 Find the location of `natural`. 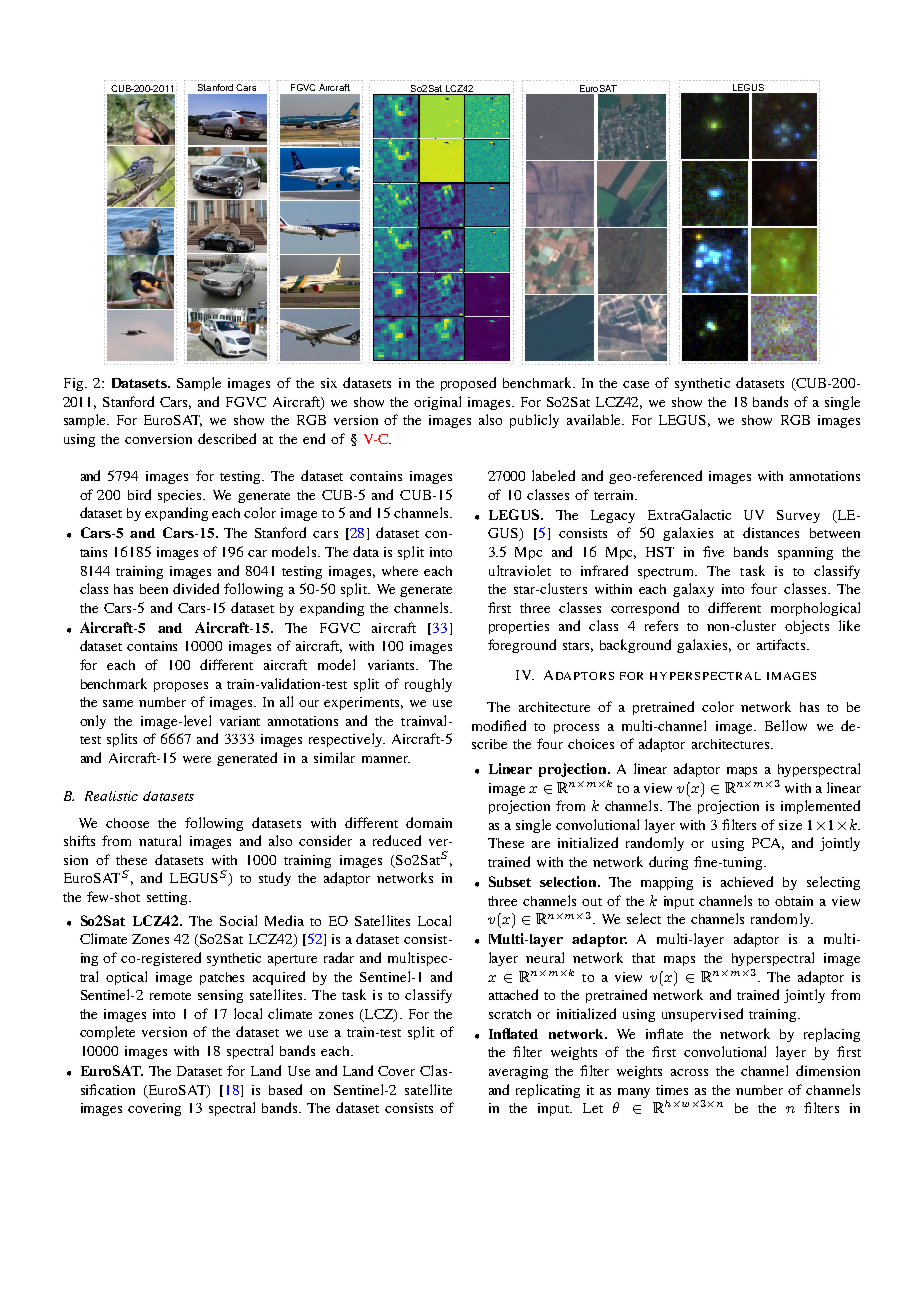

natural is located at coordinates (160, 840).
